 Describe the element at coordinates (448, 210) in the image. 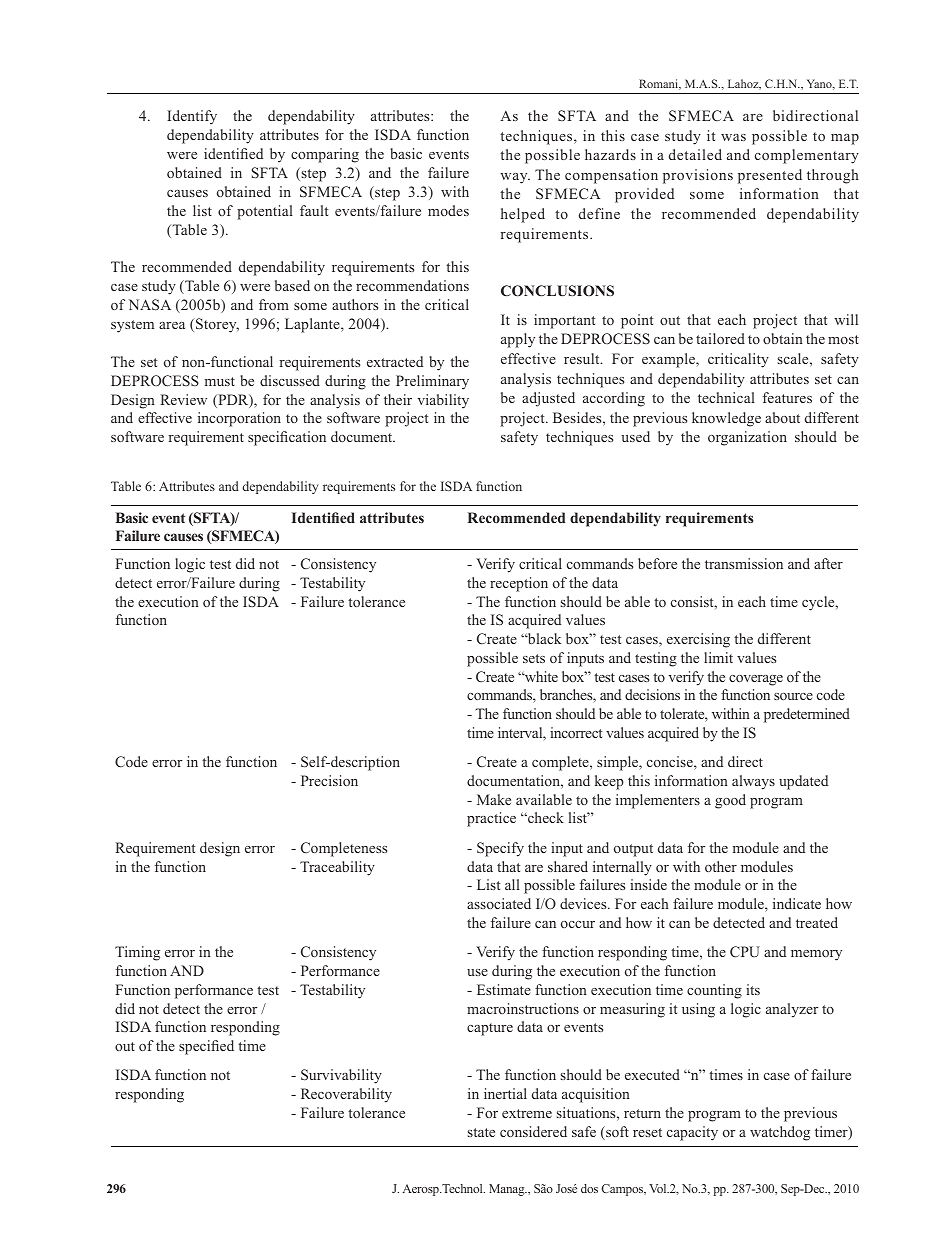

I see `modes` at that location.
